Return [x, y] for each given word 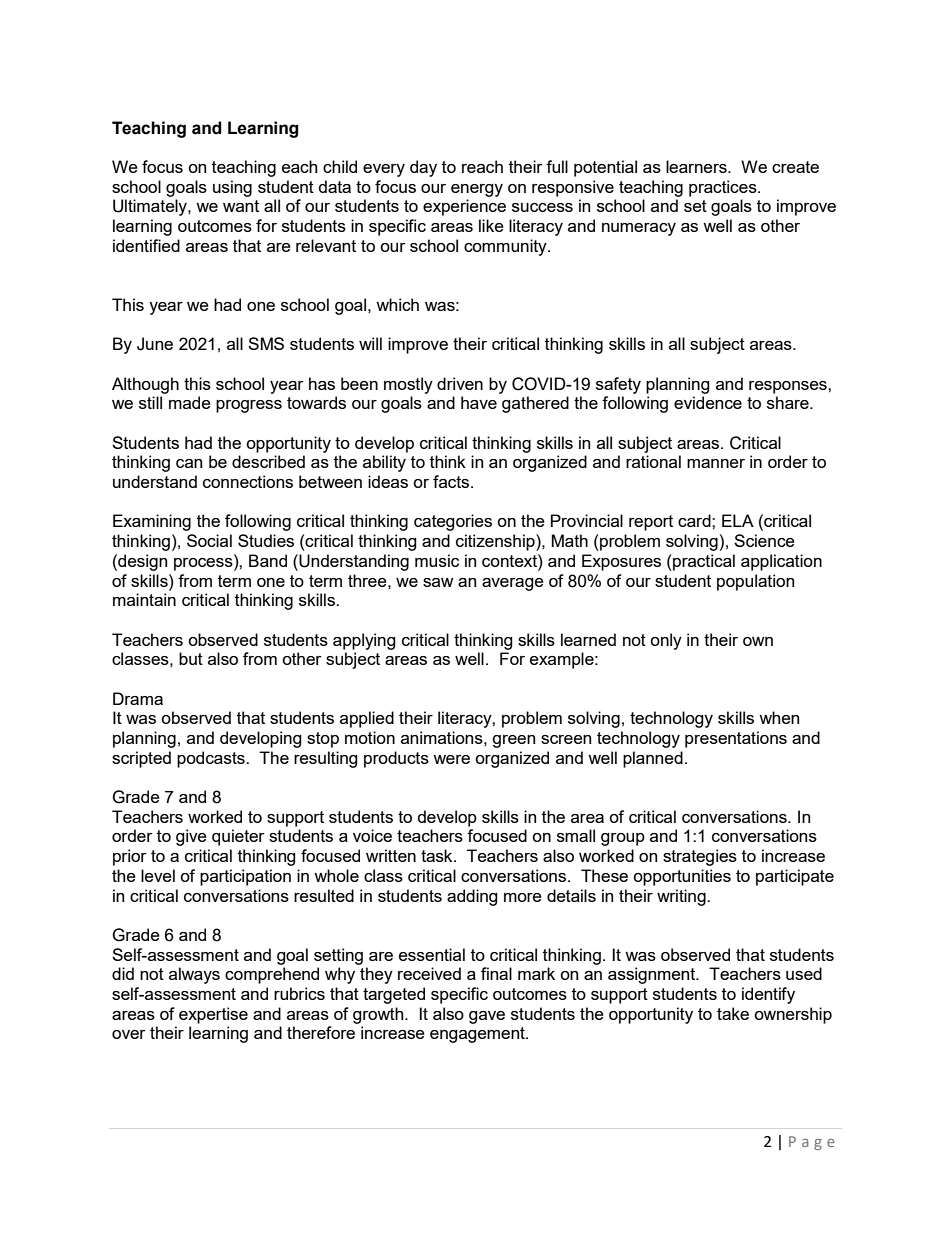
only [666, 641]
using [232, 188]
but [191, 658]
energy [477, 190]
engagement [478, 1035]
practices [724, 188]
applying [364, 641]
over [129, 1034]
